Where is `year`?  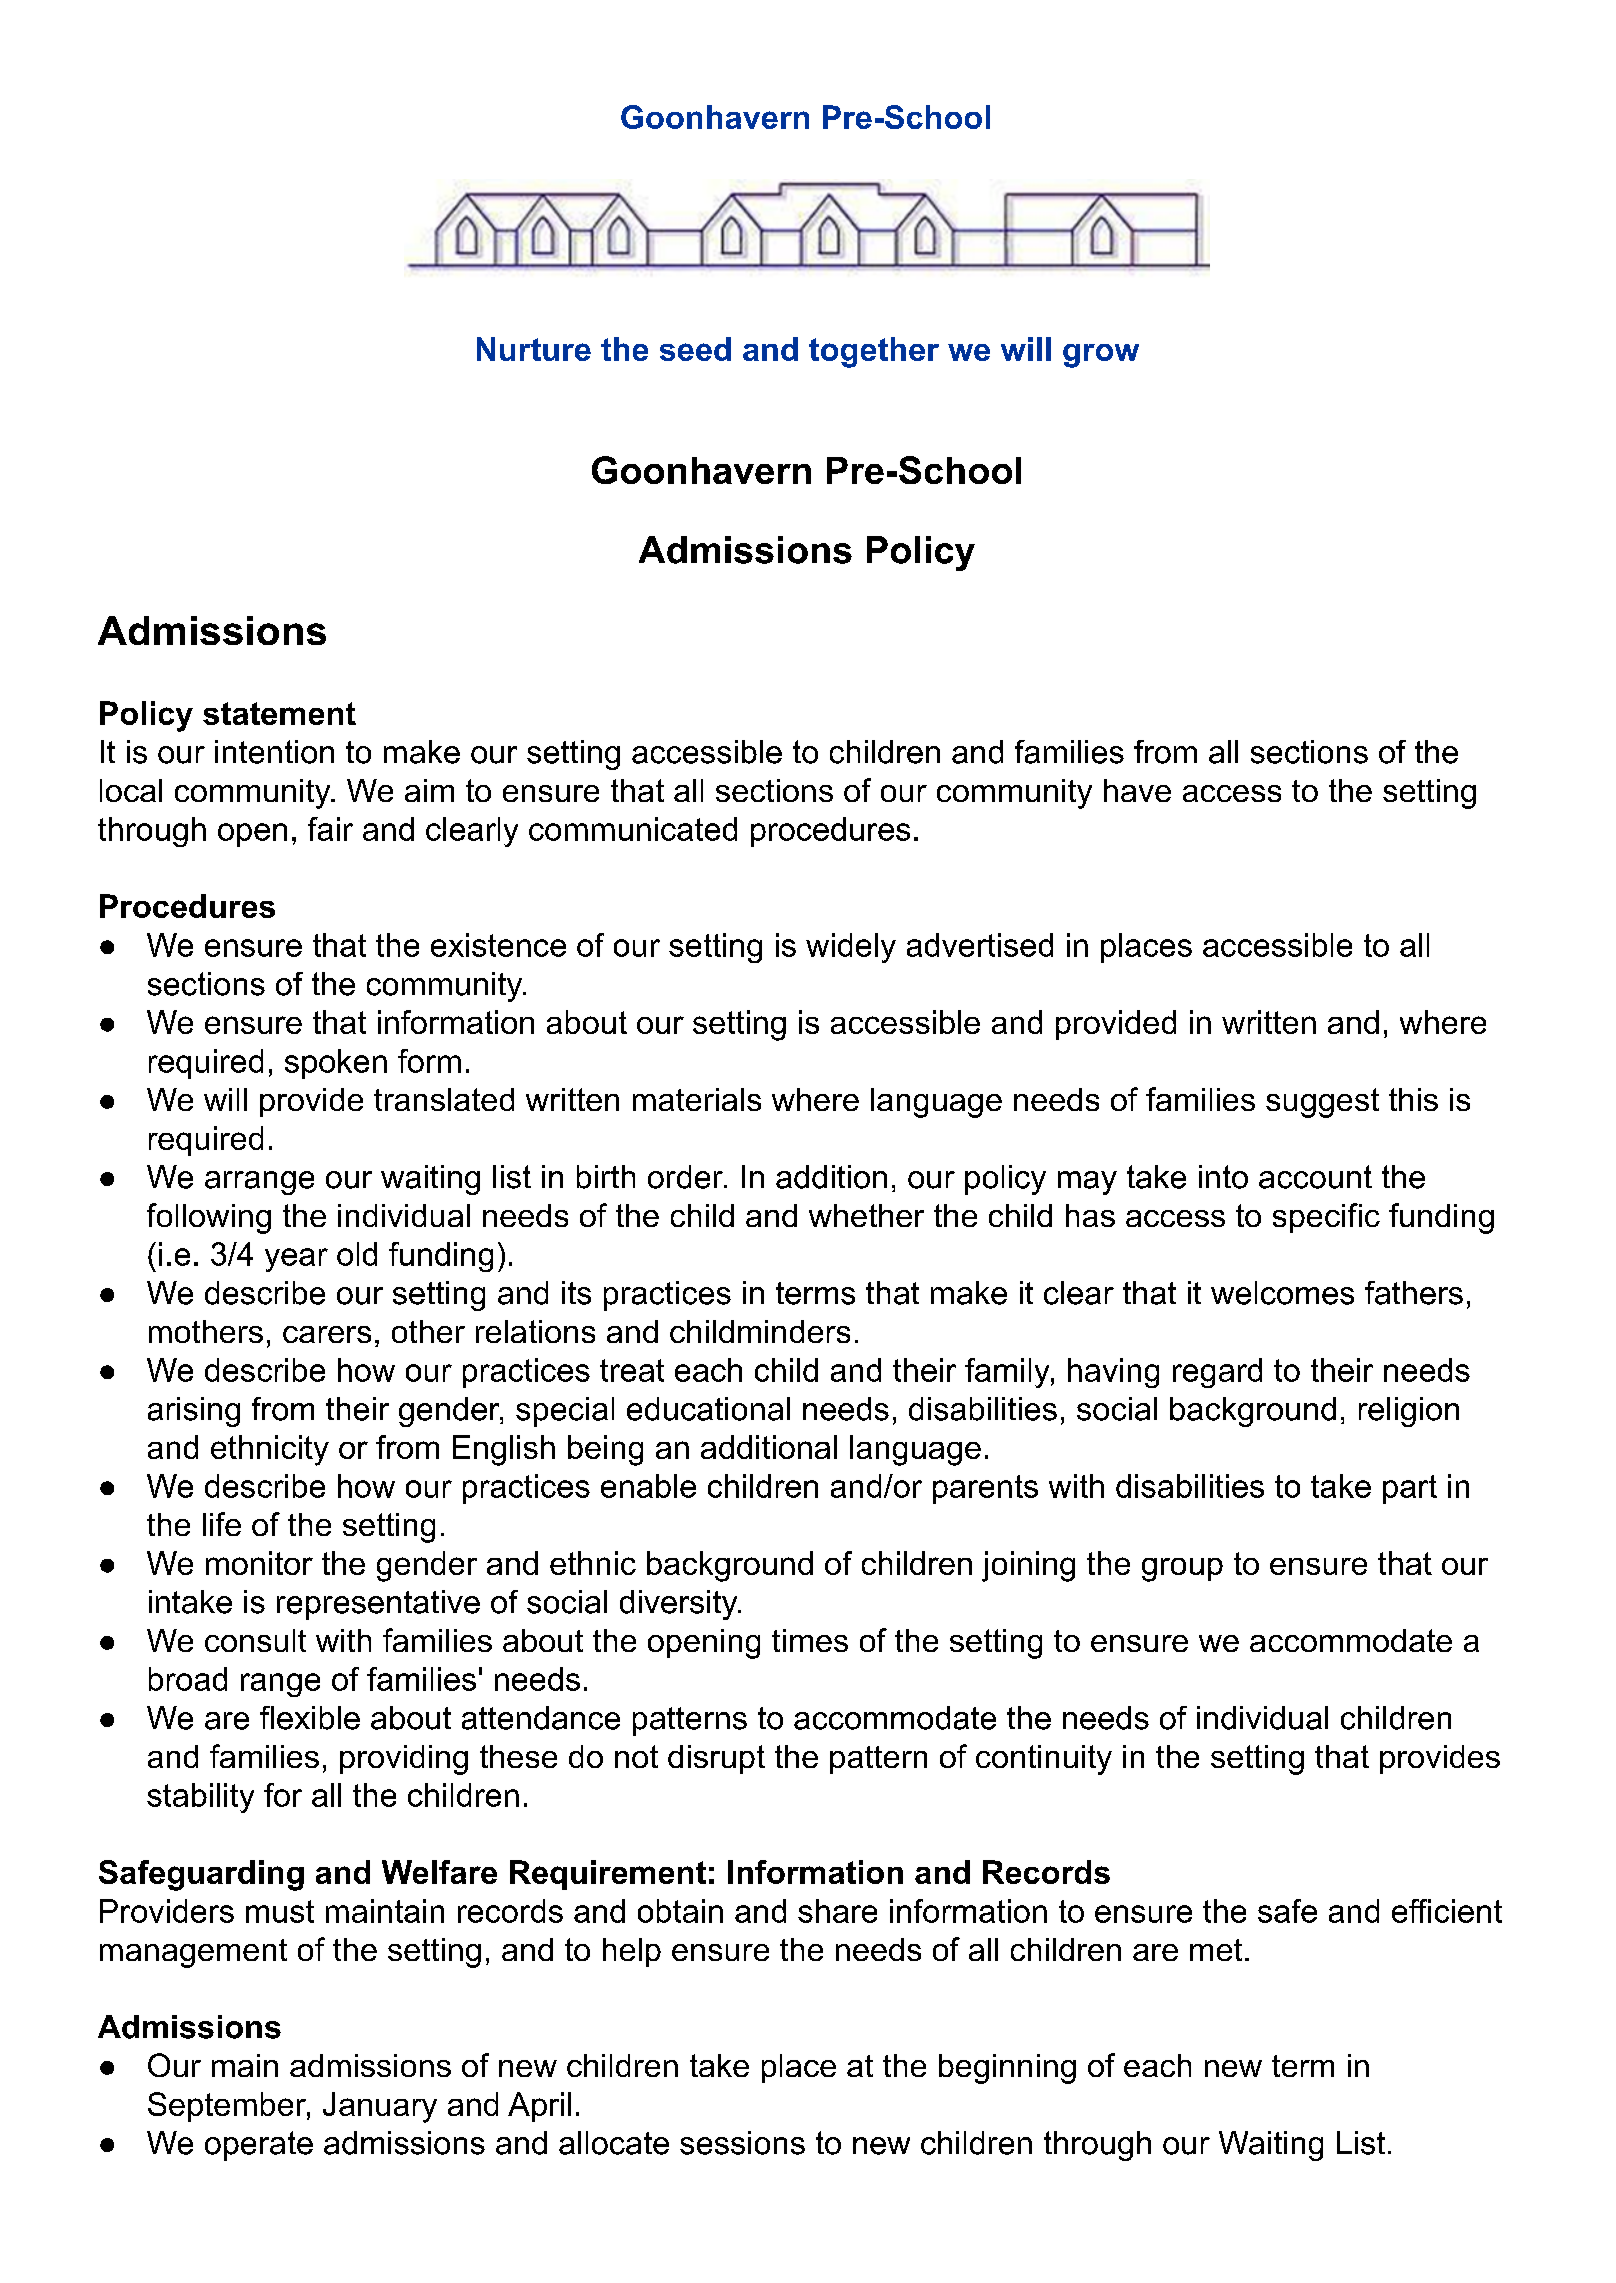
year is located at coordinates (296, 1260).
